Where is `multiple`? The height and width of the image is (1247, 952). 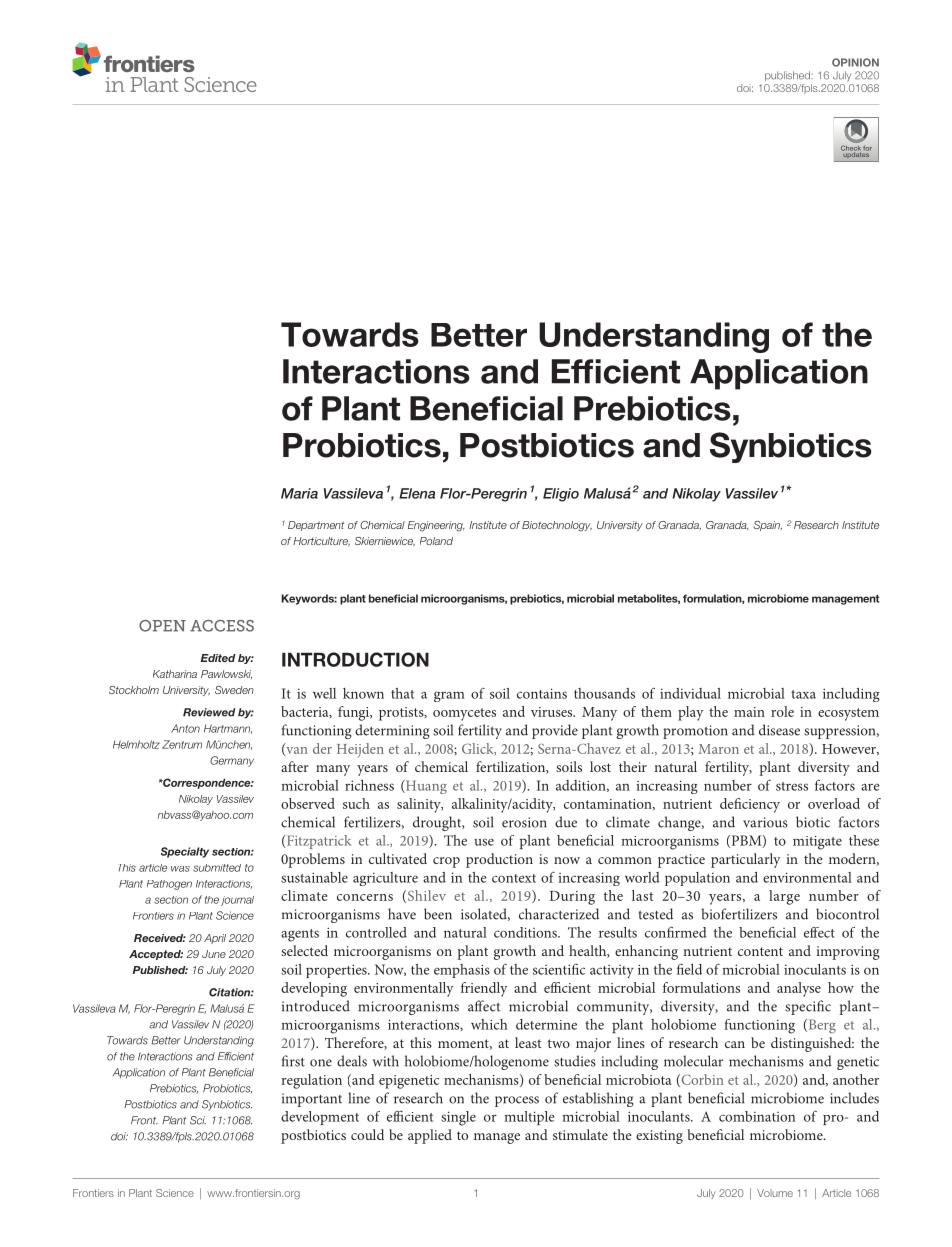
multiple is located at coordinates (529, 1118).
